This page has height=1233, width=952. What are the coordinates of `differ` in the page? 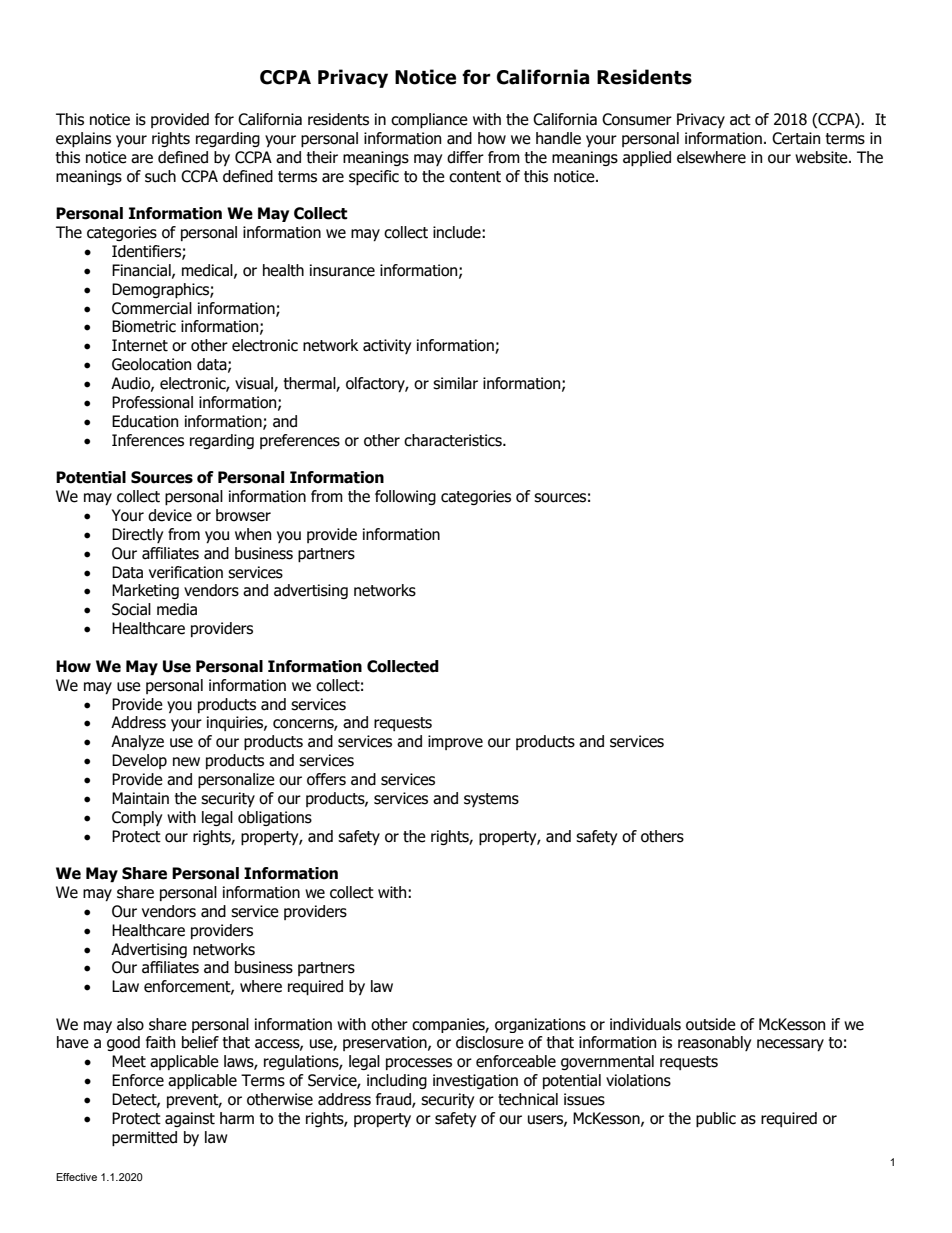 It's located at (465, 157).
